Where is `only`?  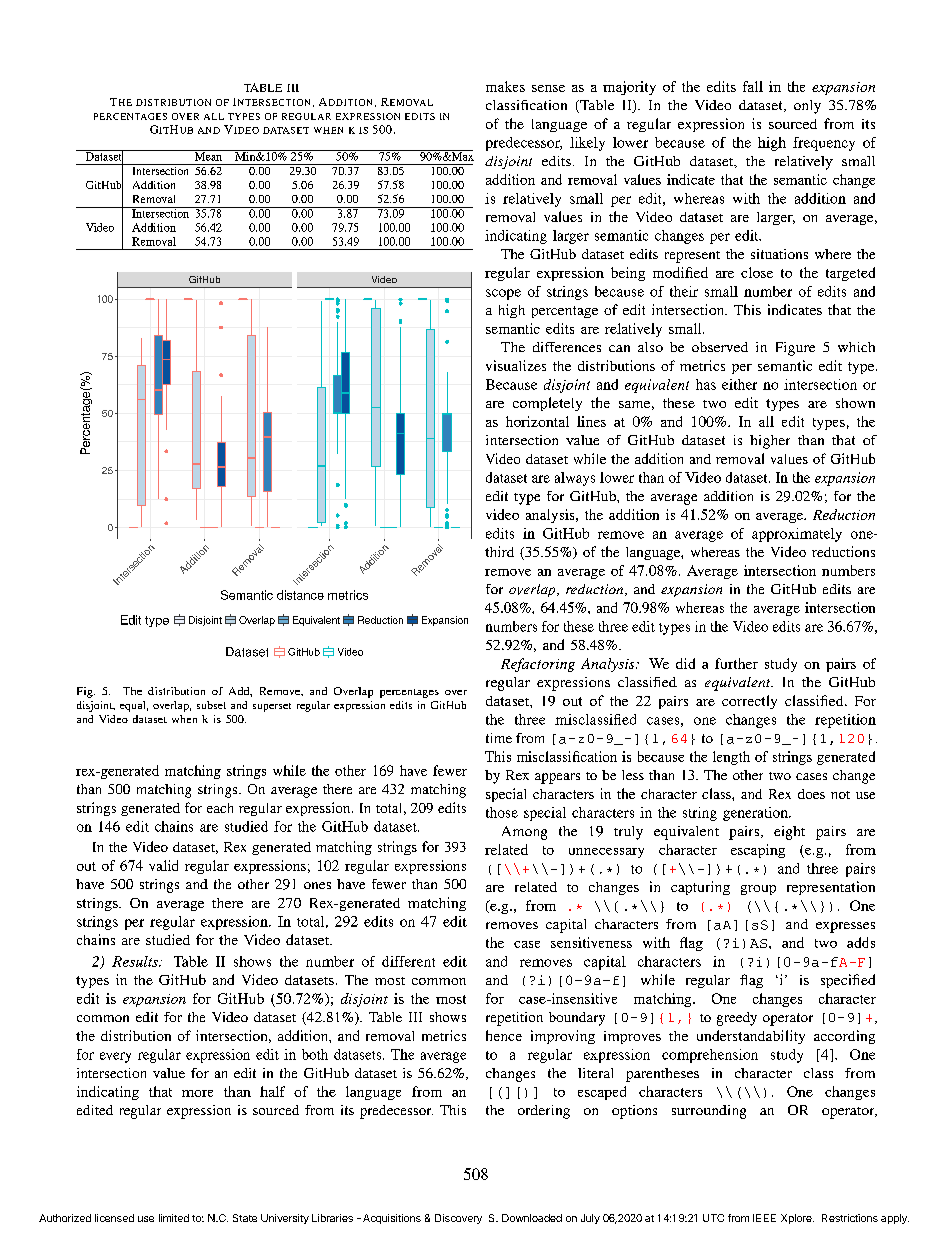
only is located at coordinates (807, 107).
